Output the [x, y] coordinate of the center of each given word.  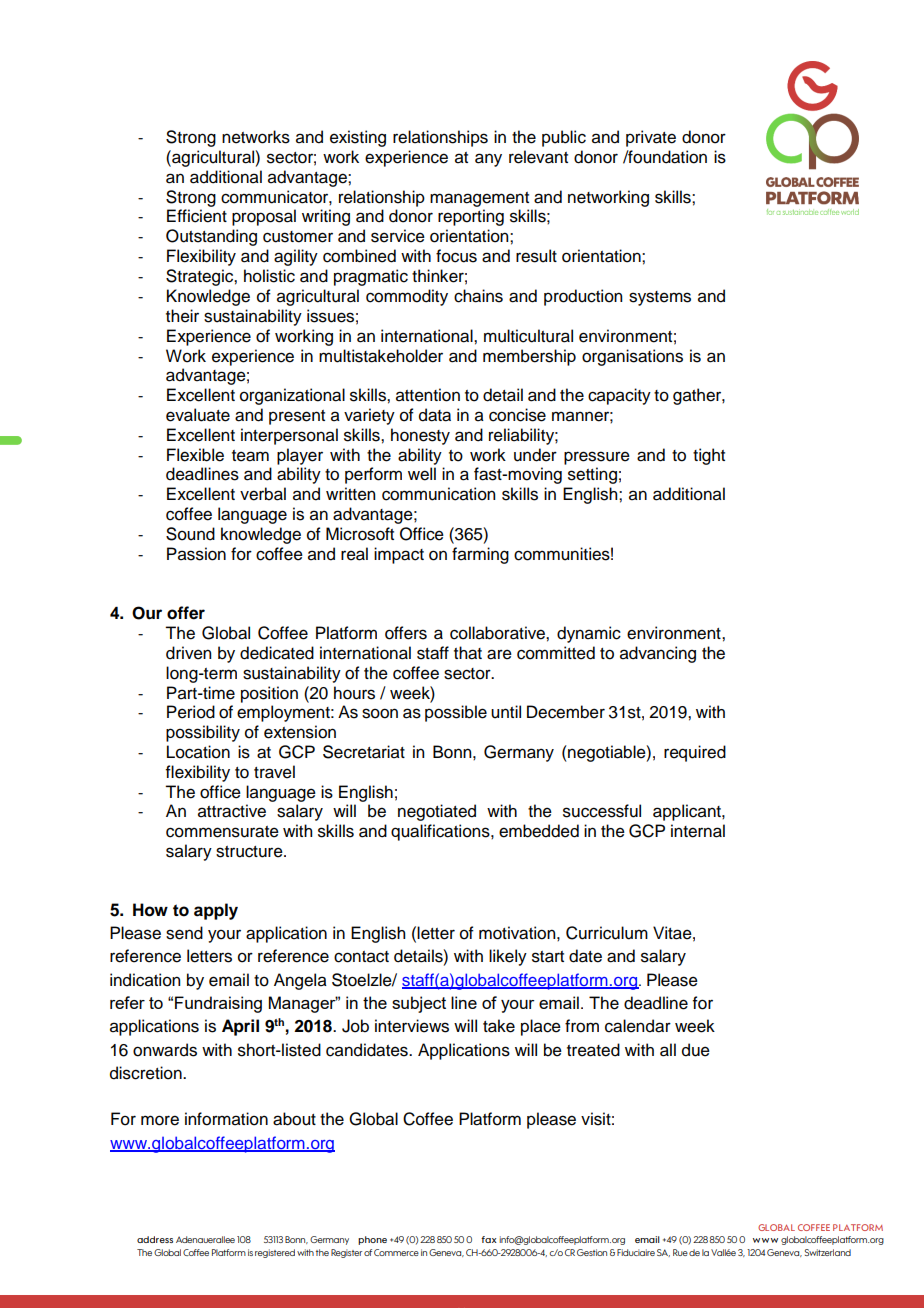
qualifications [441, 832]
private [651, 138]
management [479, 199]
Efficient [197, 216]
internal [698, 831]
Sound [190, 534]
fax [489, 1239]
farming [480, 555]
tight [709, 456]
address [155, 1239]
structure [250, 852]
